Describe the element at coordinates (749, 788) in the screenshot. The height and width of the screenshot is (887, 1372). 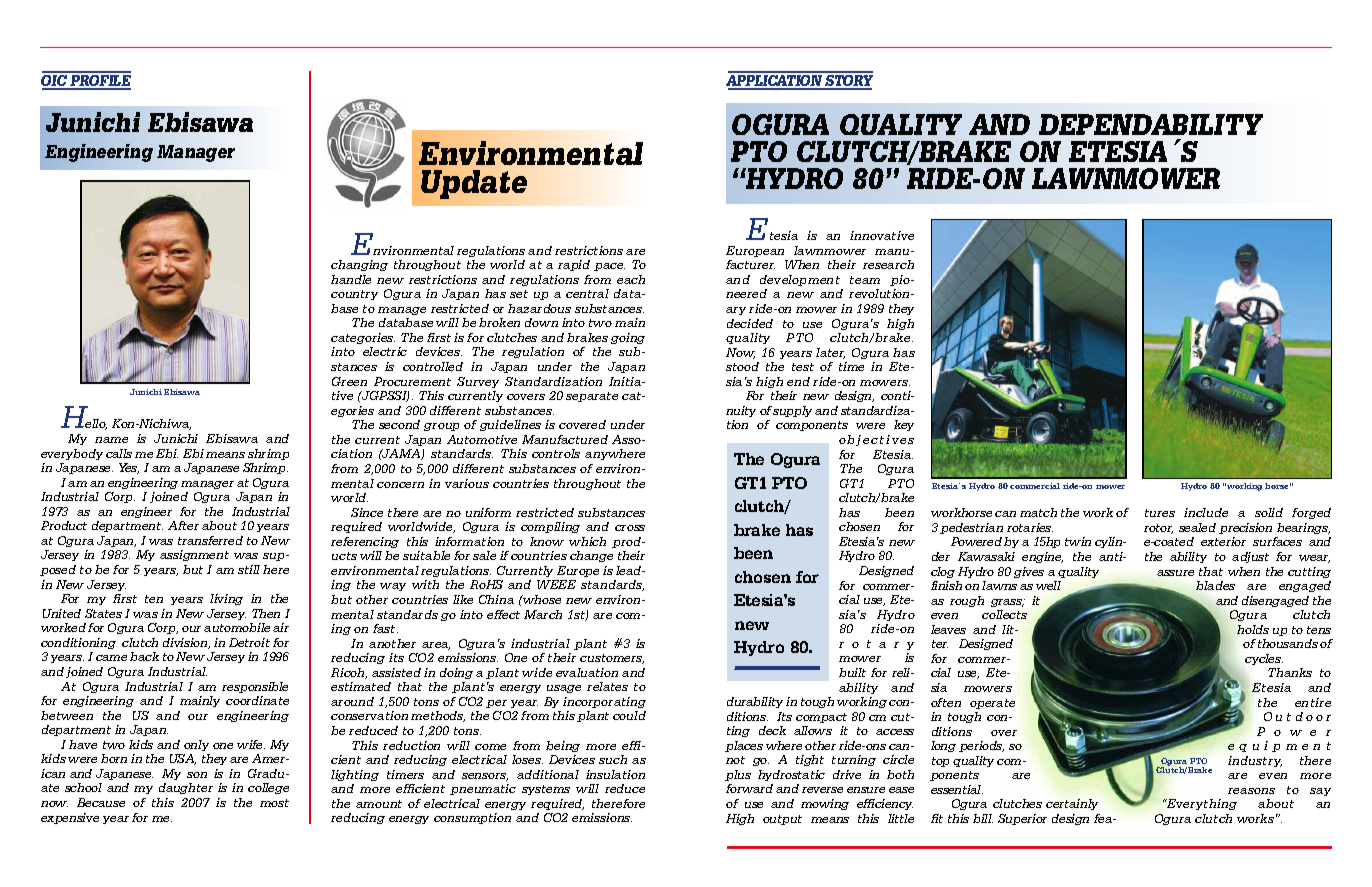
I see `forward` at that location.
